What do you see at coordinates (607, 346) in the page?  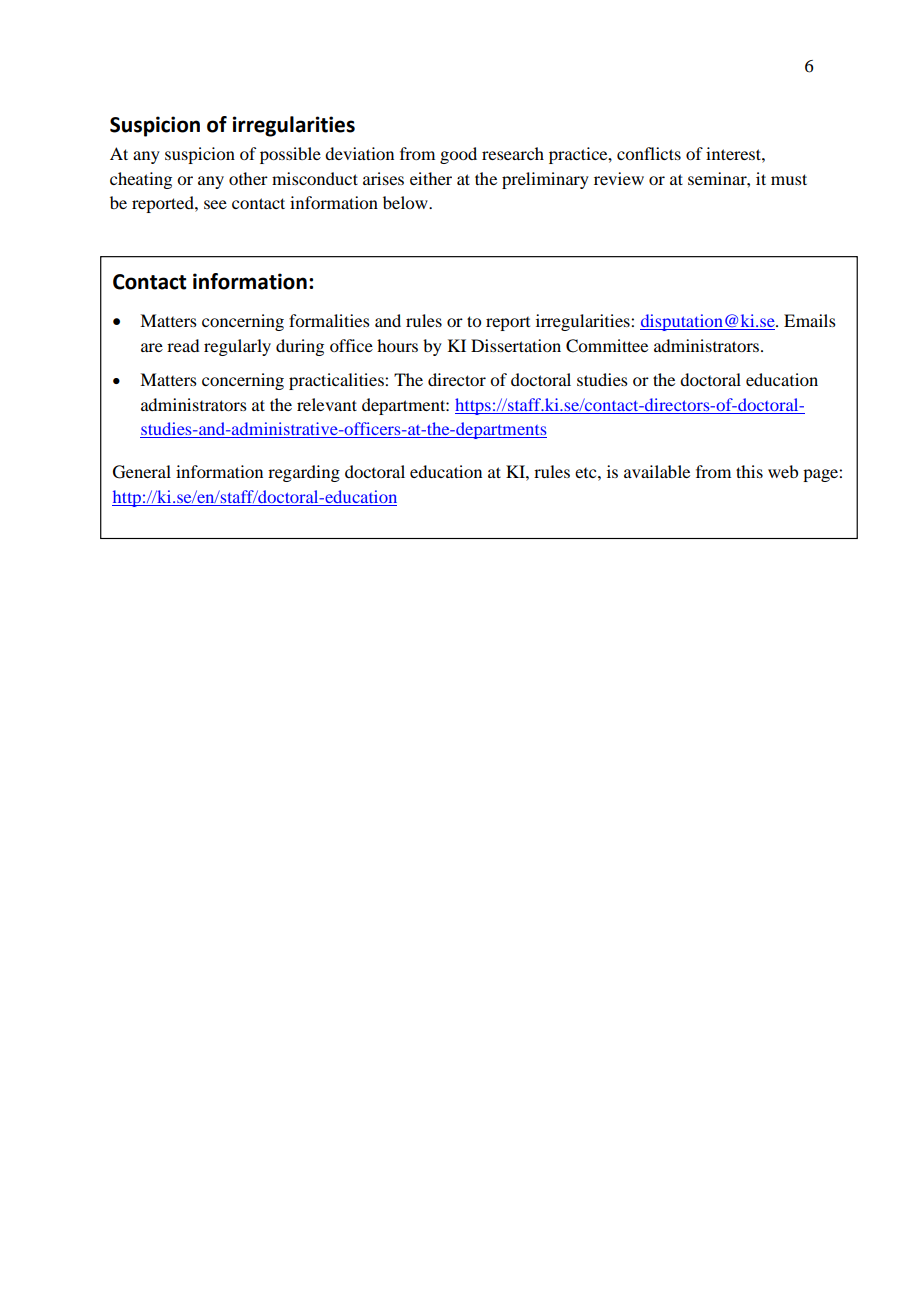 I see `Committee` at bounding box center [607, 346].
